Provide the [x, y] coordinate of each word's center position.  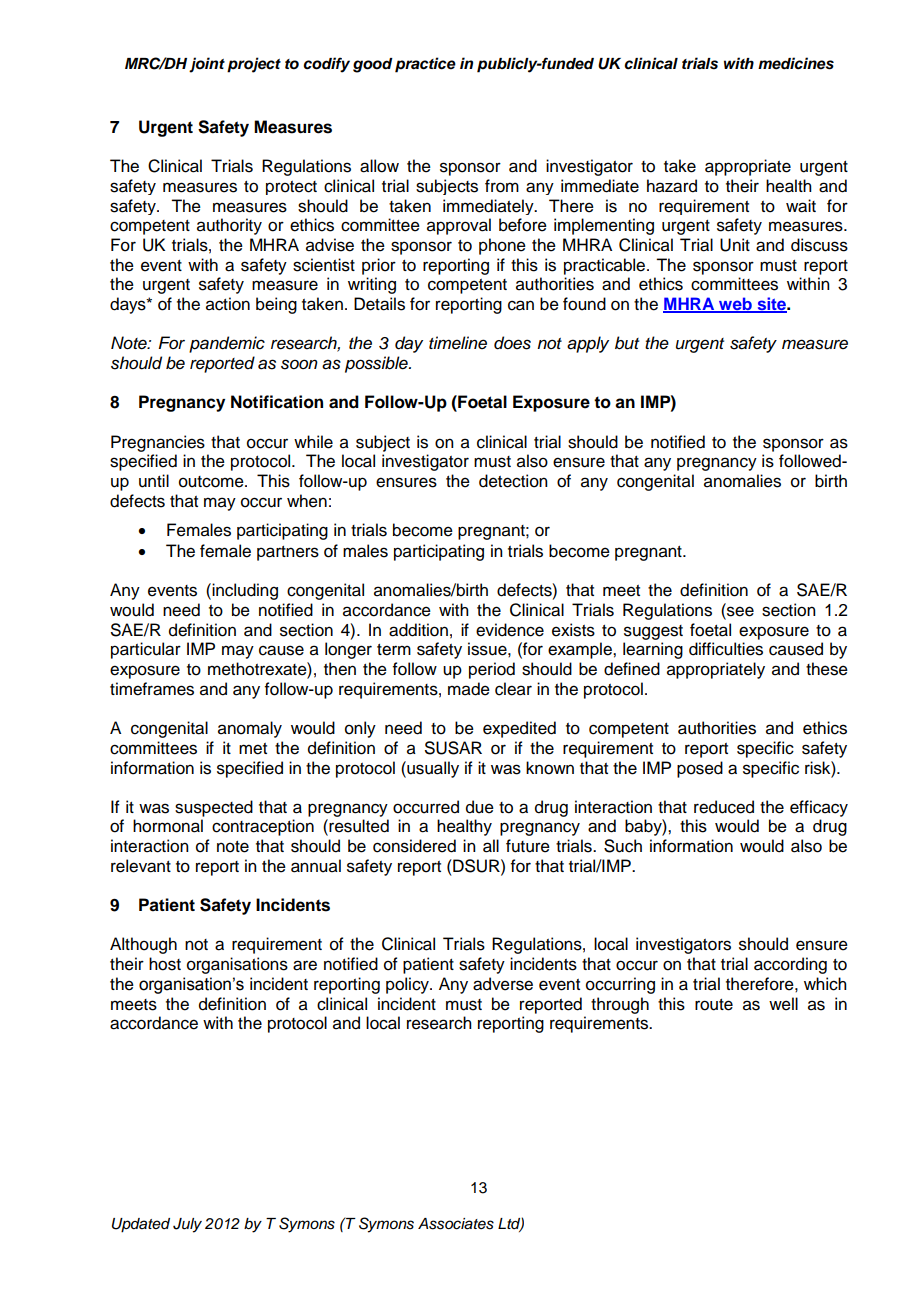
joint [207, 65]
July [187, 1225]
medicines [796, 63]
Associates [456, 1224]
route [714, 1005]
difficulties [726, 649]
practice [425, 65]
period [492, 670]
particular [146, 650]
